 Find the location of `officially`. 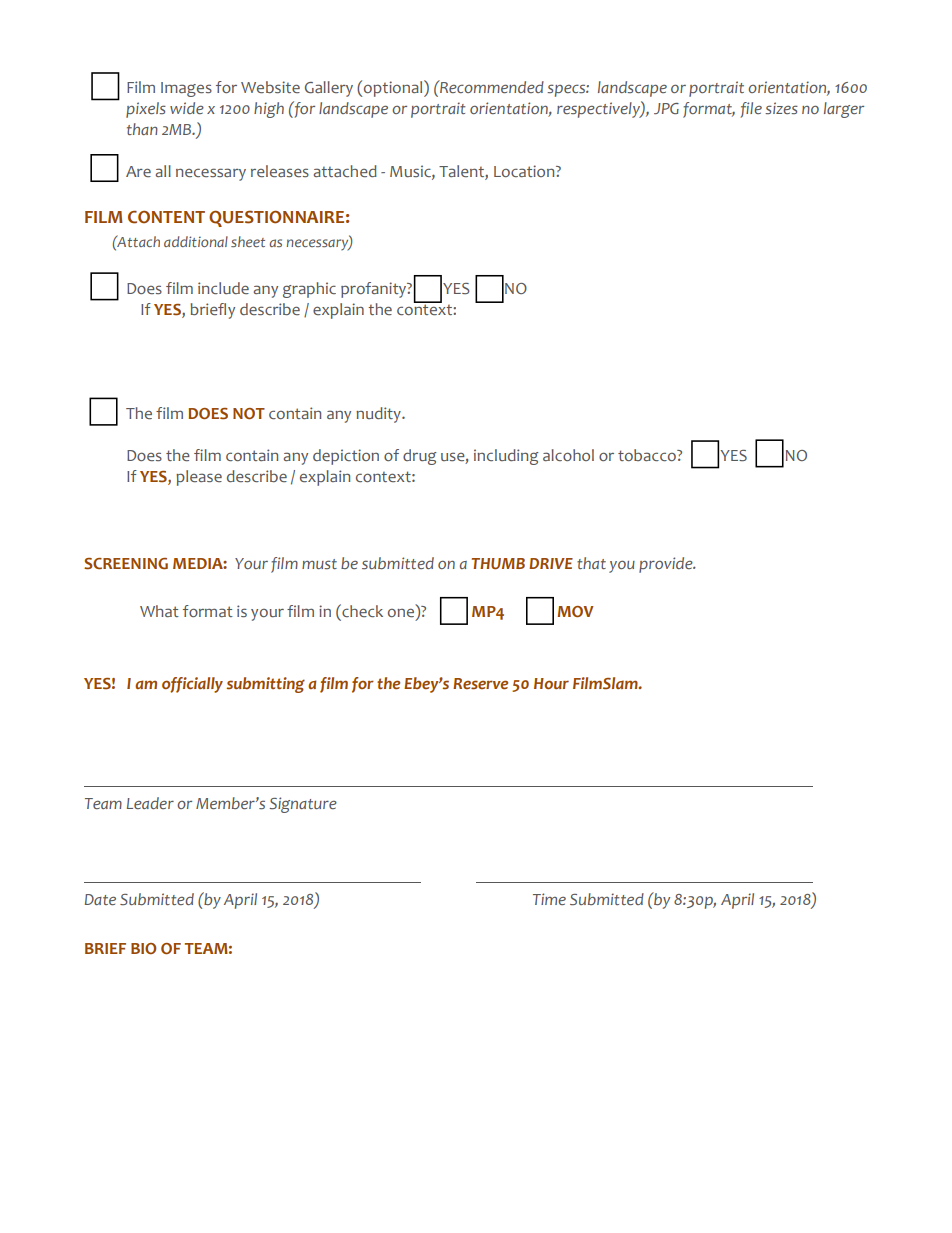

officially is located at coordinates (192, 685).
